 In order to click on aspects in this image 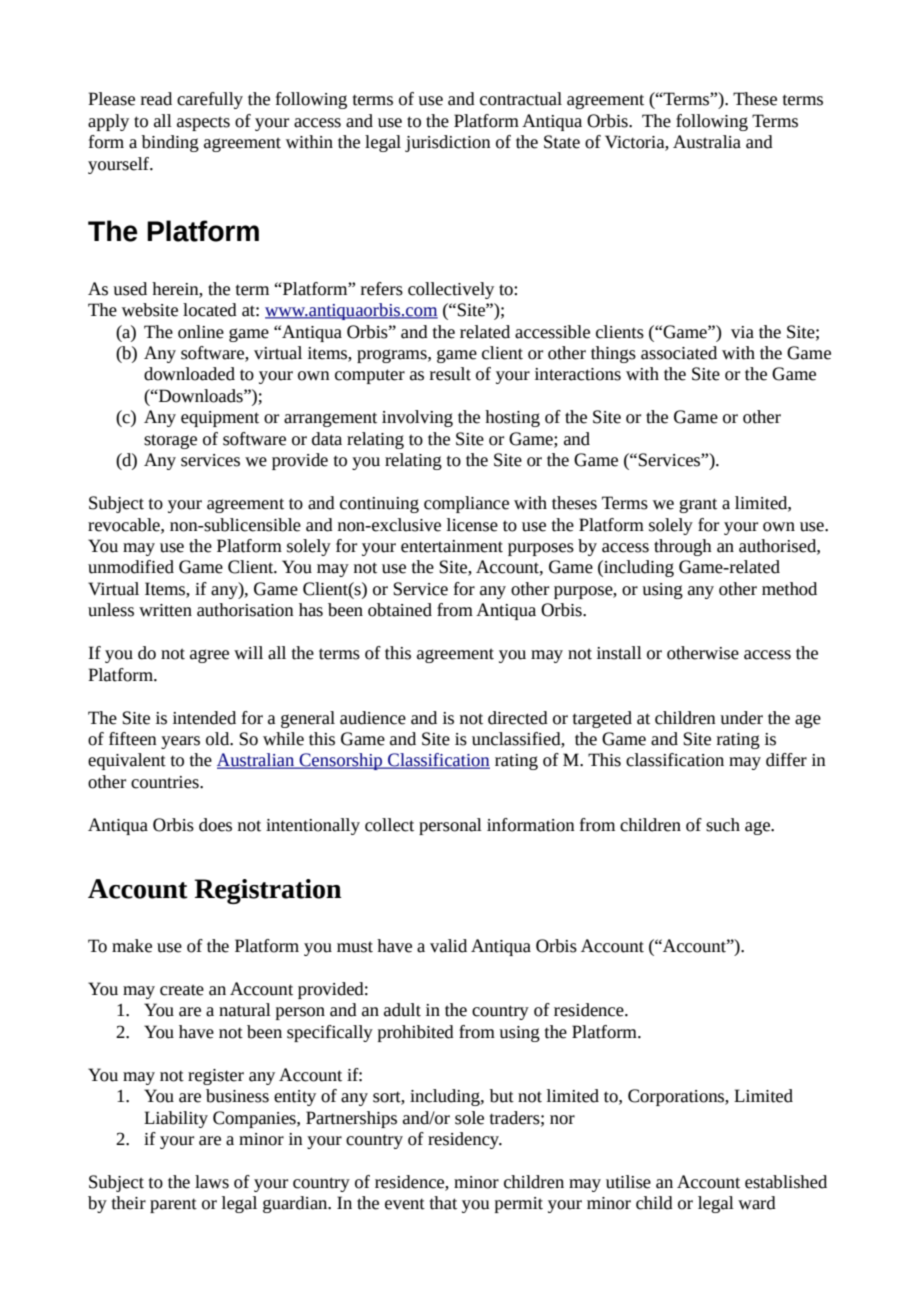, I will do `click(203, 124)`.
